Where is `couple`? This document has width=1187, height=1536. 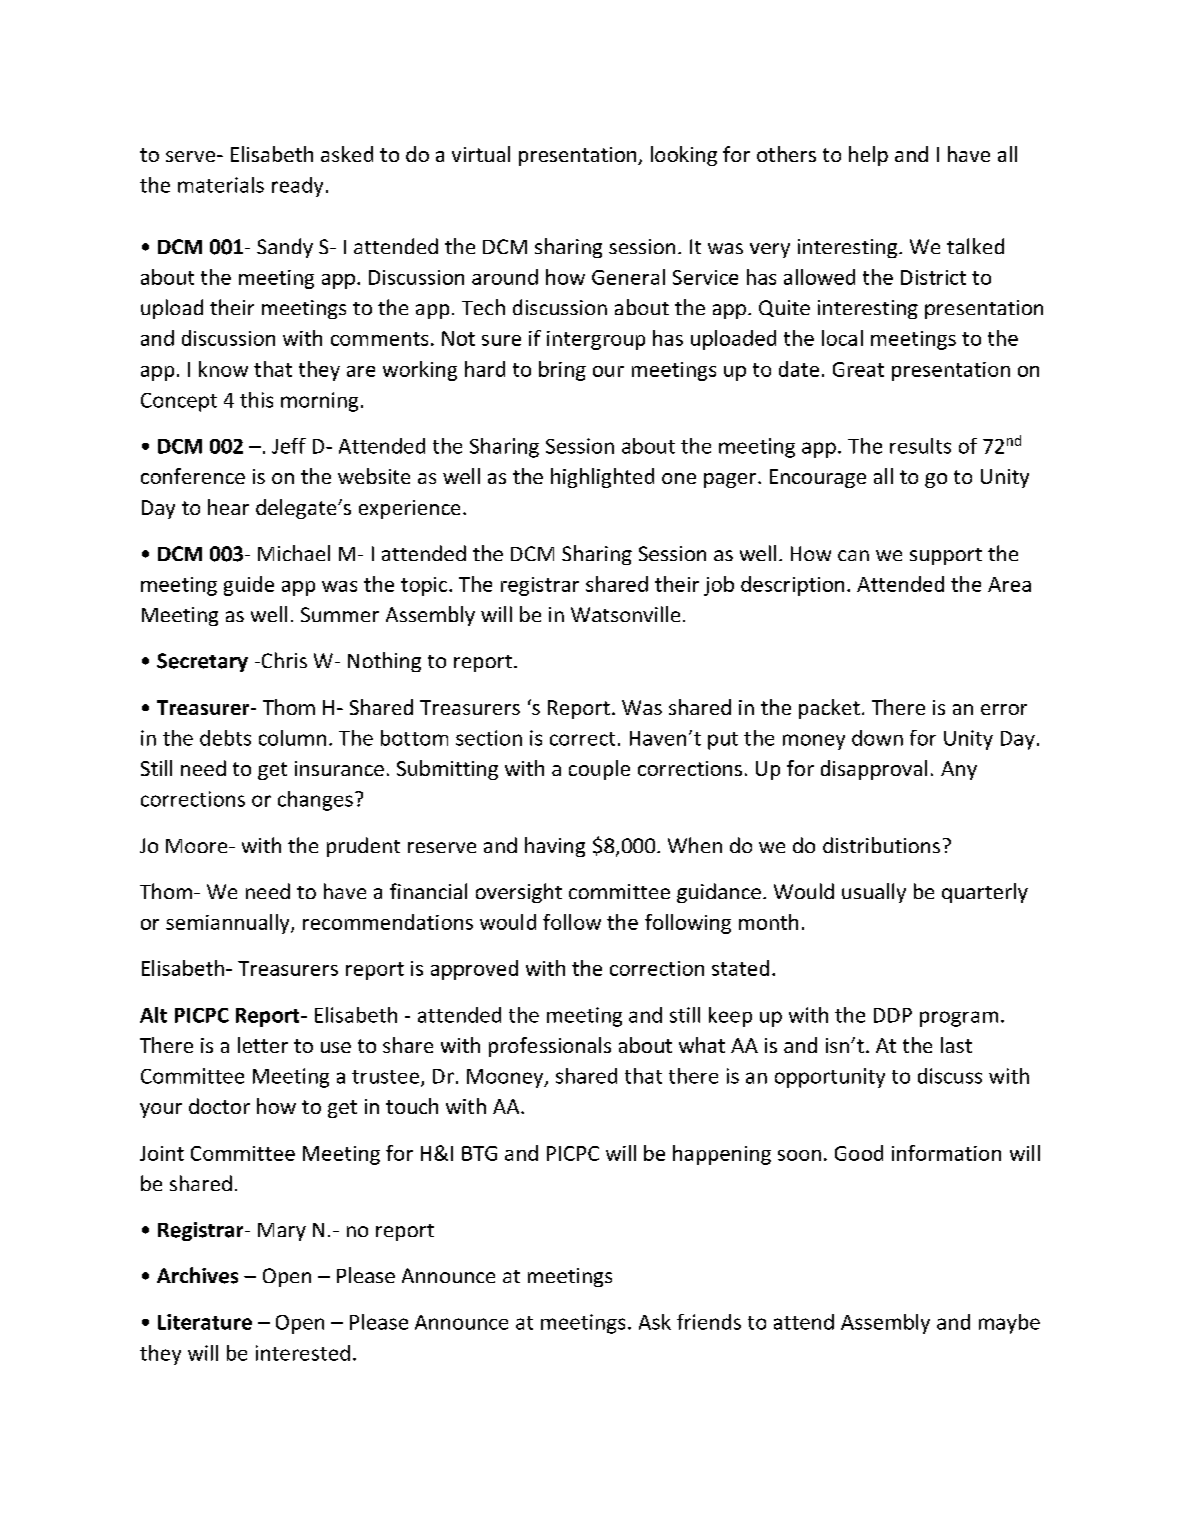
couple is located at coordinates (599, 770).
